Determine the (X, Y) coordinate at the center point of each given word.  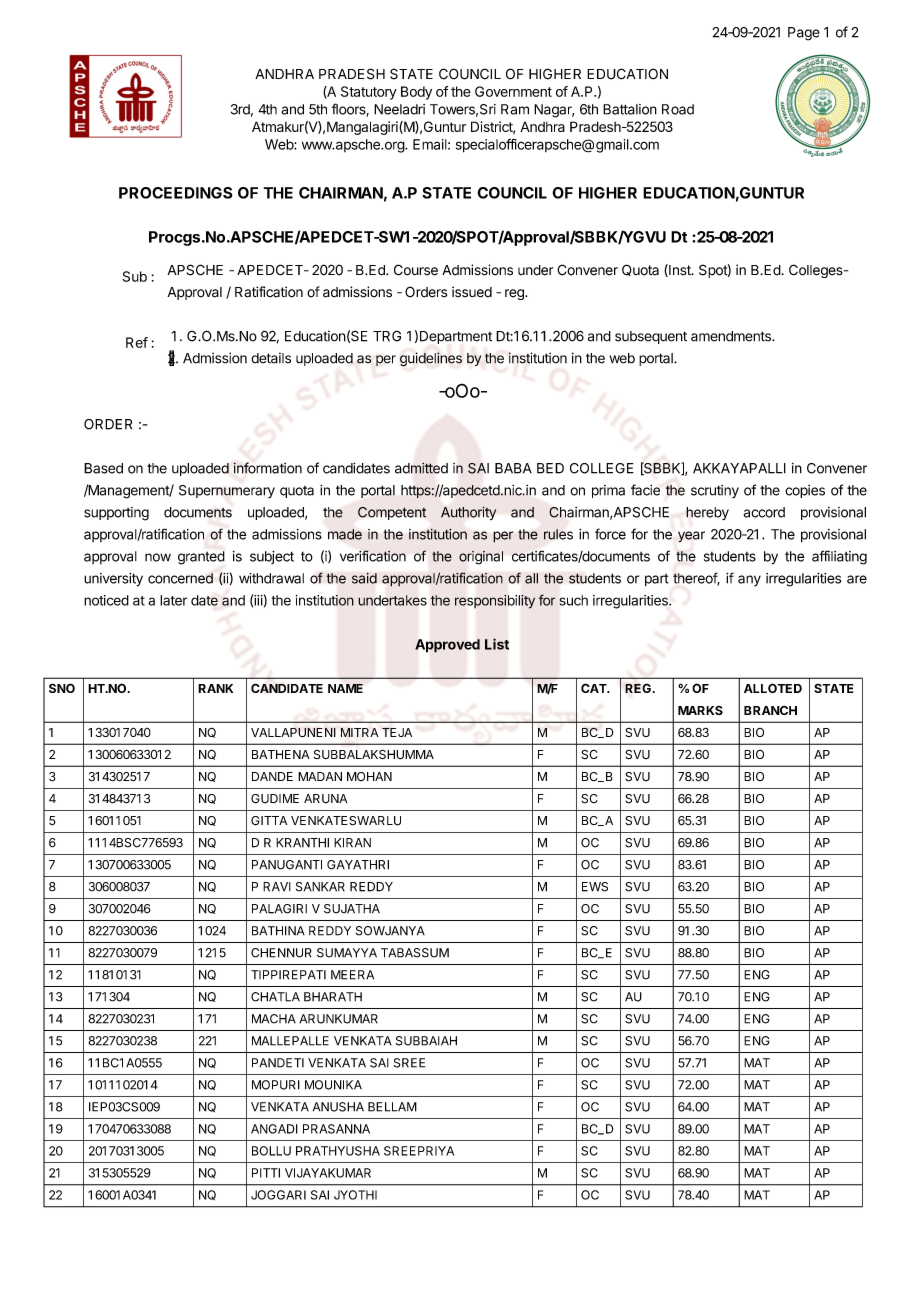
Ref (137, 342)
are (857, 579)
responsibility (495, 602)
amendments (732, 336)
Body (416, 93)
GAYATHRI (358, 865)
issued (472, 292)
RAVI (277, 887)
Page (804, 34)
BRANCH (770, 710)
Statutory (369, 93)
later (173, 600)
